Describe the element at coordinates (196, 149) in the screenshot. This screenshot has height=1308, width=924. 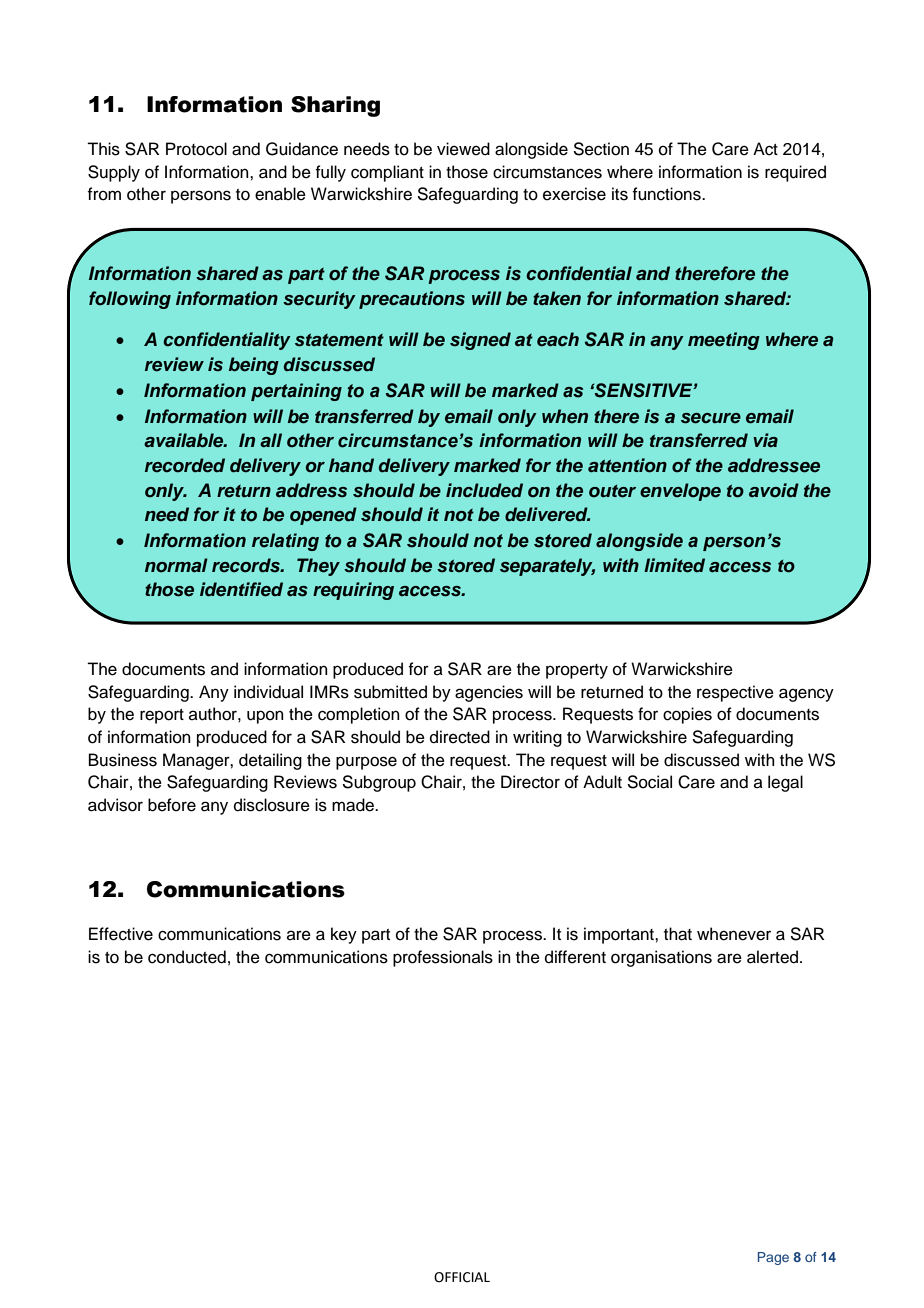
I see `Protocol` at that location.
